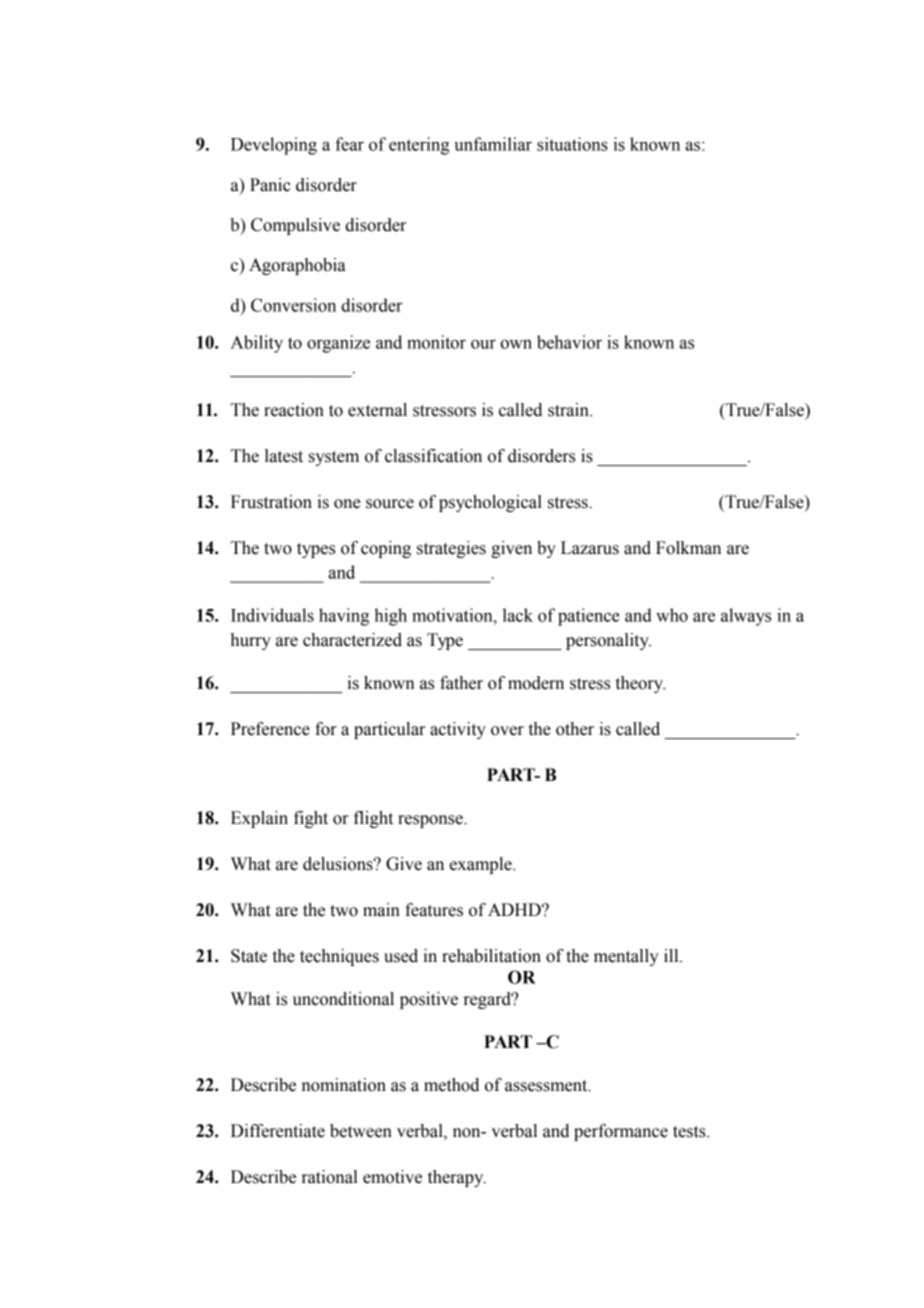 This image has width=924, height=1308. Describe the element at coordinates (339, 957) in the image. I see `techniques` at that location.
